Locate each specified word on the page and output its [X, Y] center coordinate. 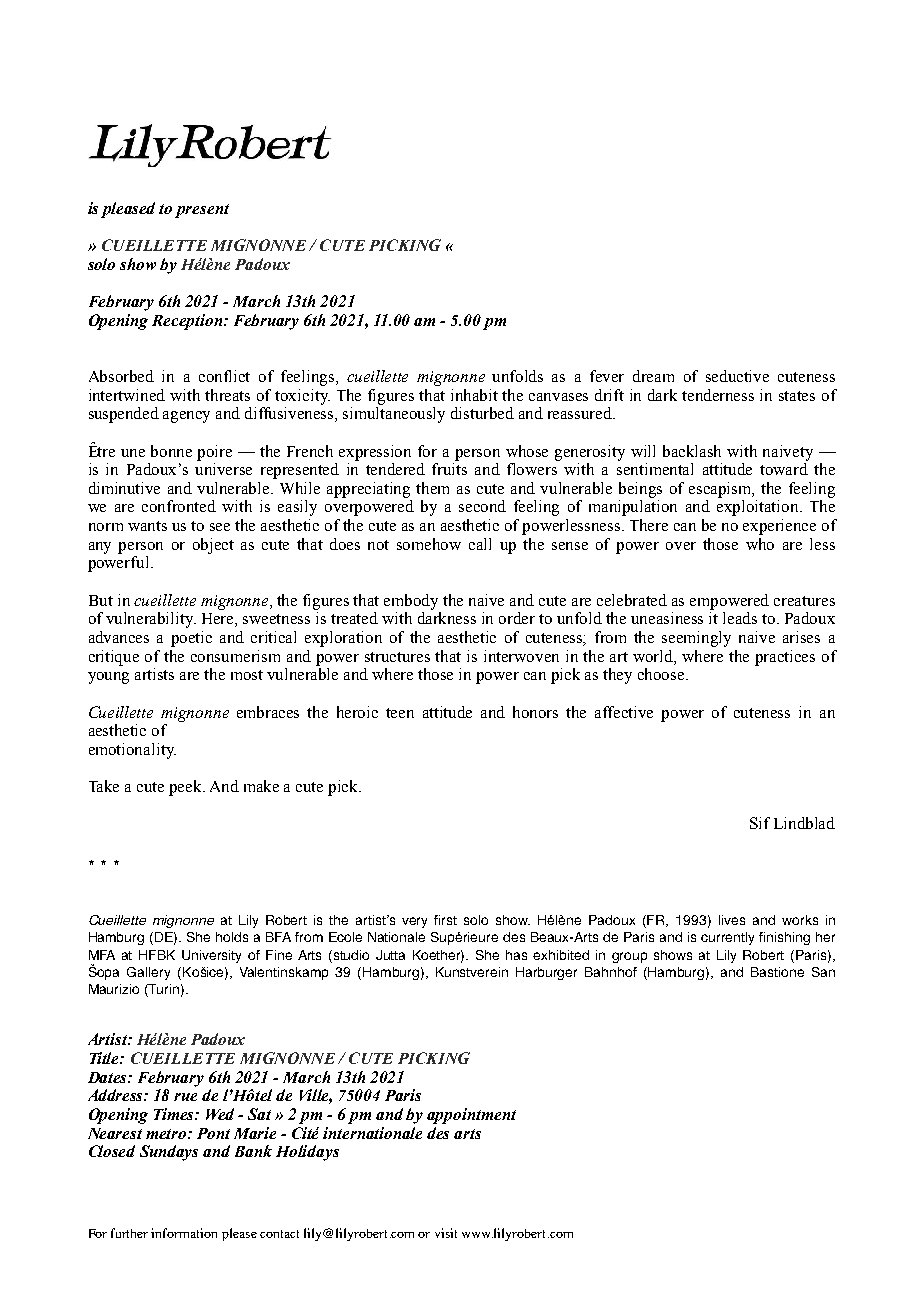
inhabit [474, 395]
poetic [191, 639]
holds [232, 937]
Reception [188, 322]
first [445, 920]
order [517, 618]
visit [446, 1233]
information [184, 1233]
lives [732, 920]
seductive [737, 376]
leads [740, 618]
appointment [471, 1116]
